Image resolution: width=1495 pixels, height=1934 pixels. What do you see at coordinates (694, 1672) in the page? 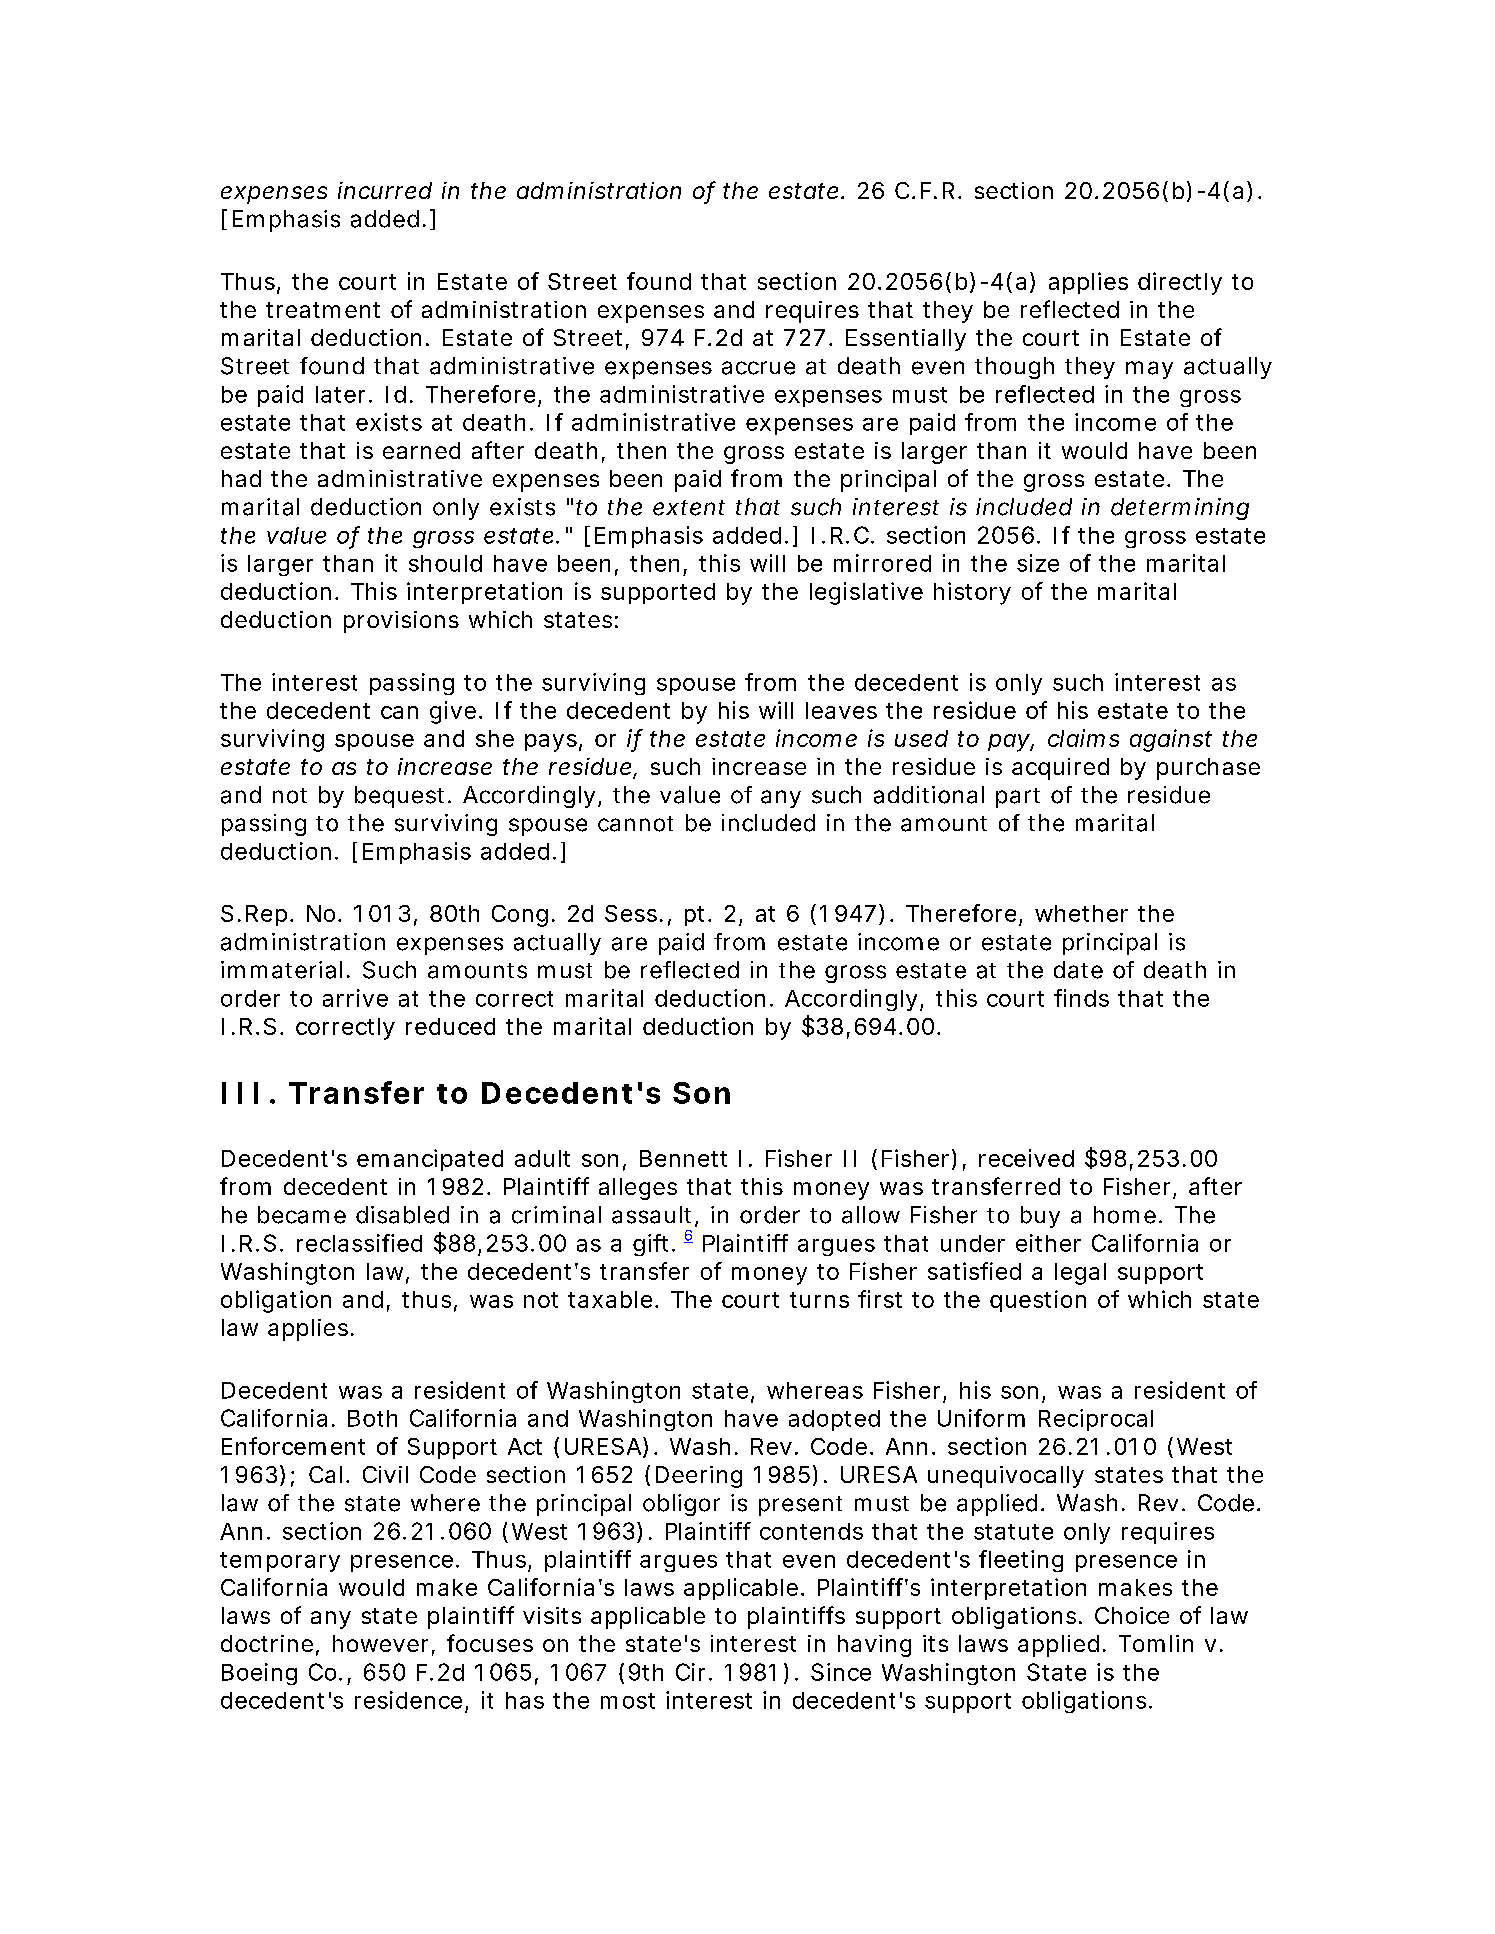
I see `Cir` at bounding box center [694, 1672].
